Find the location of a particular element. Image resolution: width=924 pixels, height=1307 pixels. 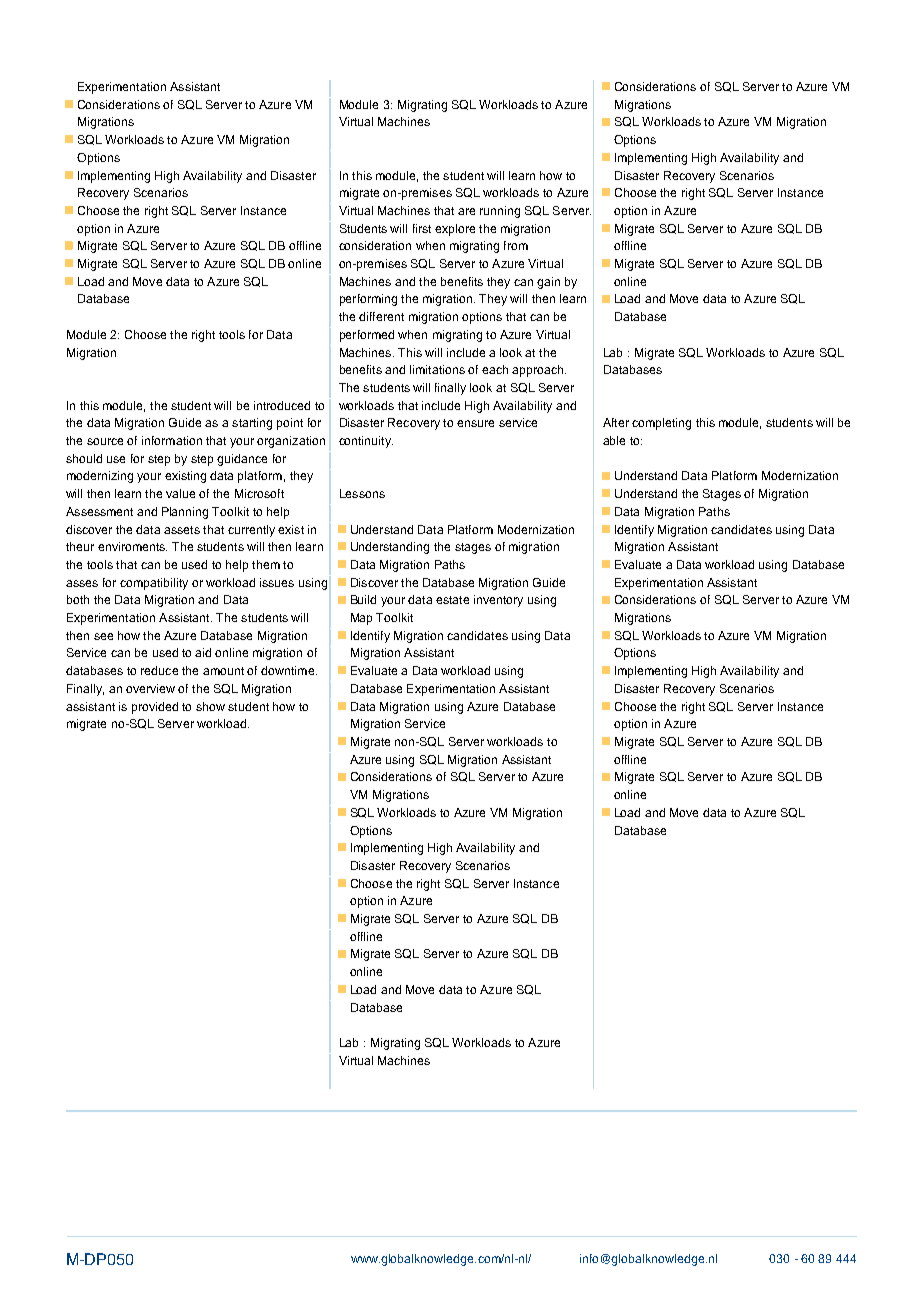

inventory is located at coordinates (498, 601).
